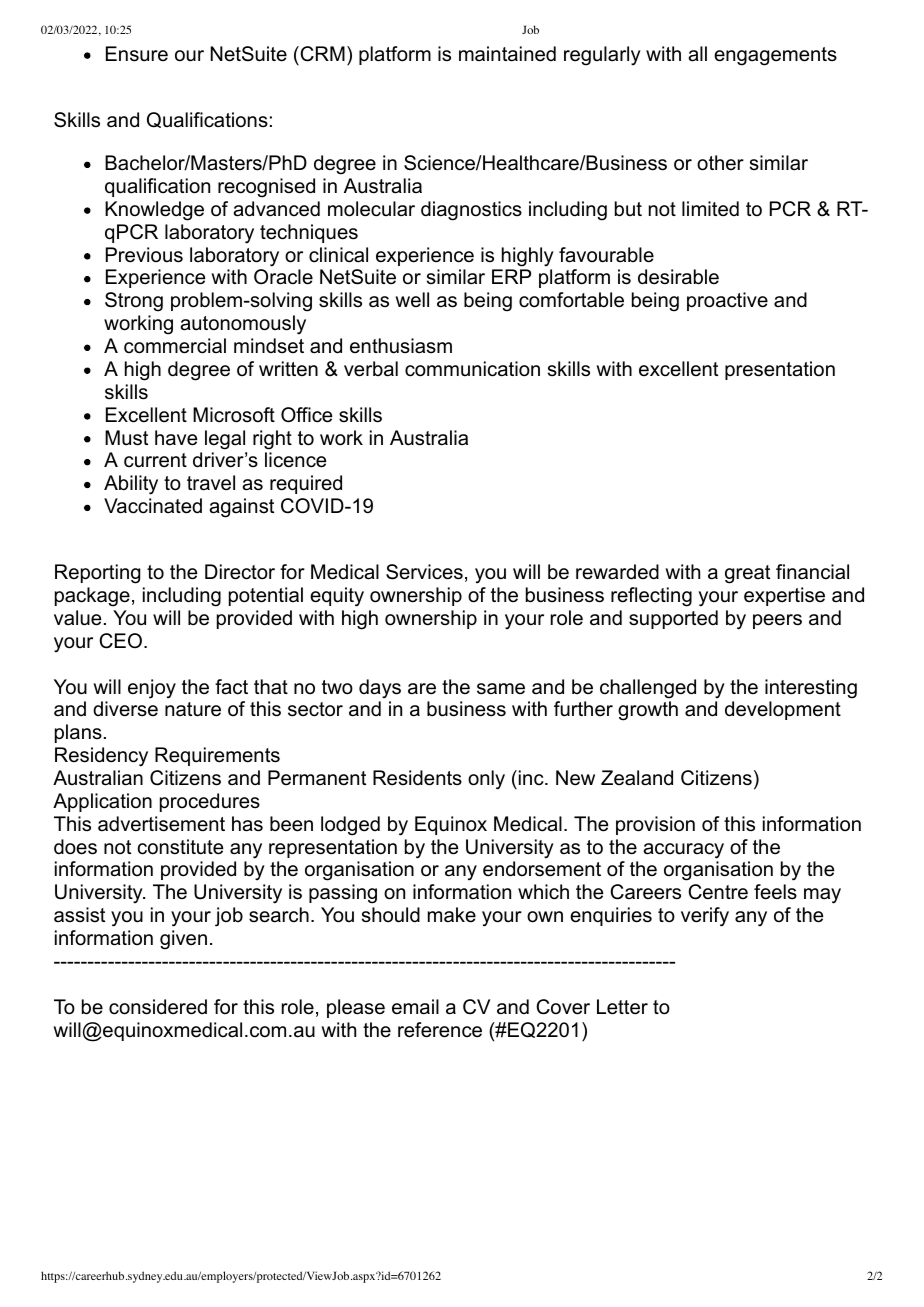 The image size is (924, 1307). What do you see at coordinates (507, 54) in the document?
I see `maintained` at bounding box center [507, 54].
